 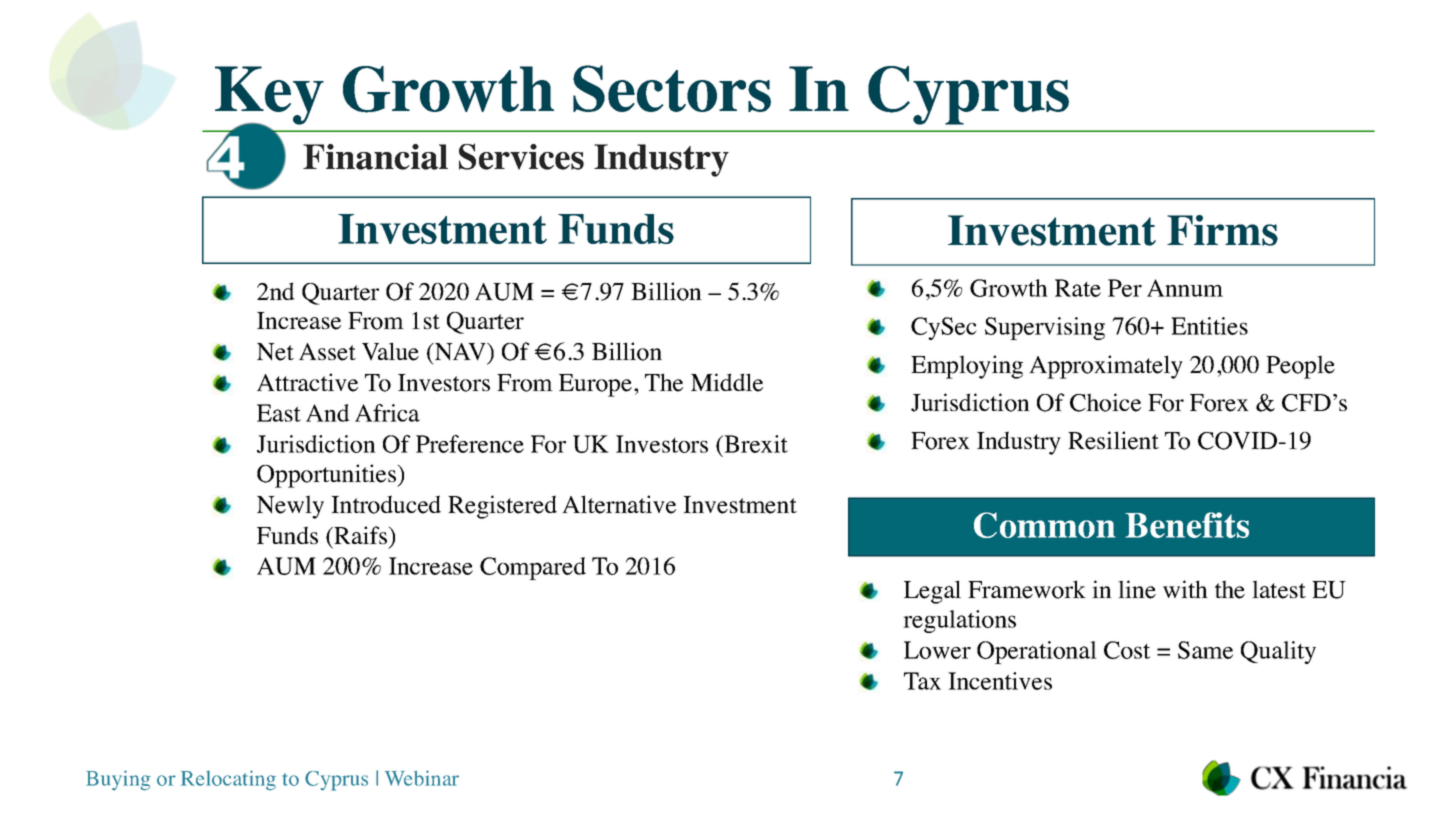 What do you see at coordinates (1222, 230) in the page?
I see `Firms` at bounding box center [1222, 230].
